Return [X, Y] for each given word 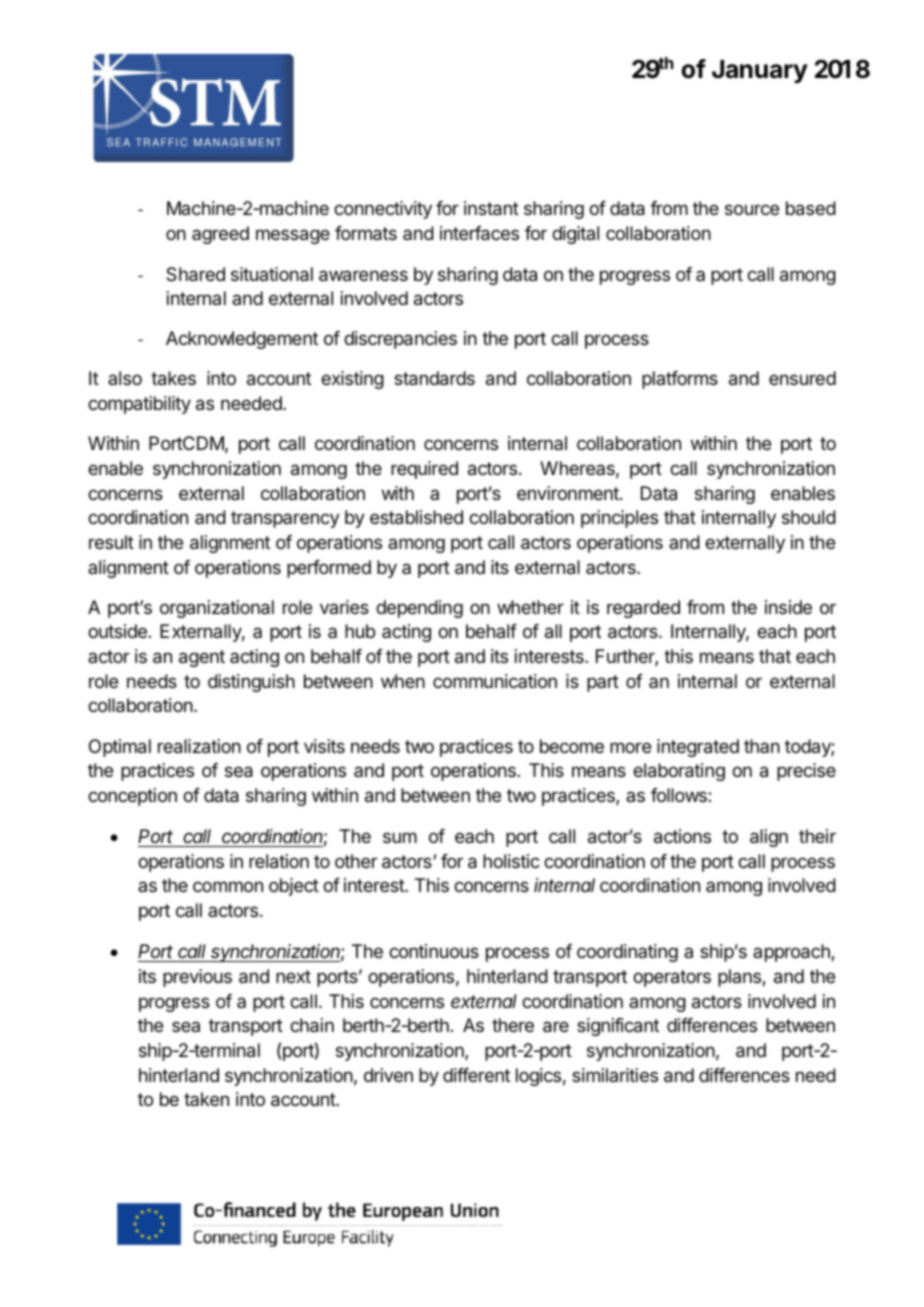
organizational [217, 609]
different [476, 1075]
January [760, 71]
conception [132, 797]
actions [682, 836]
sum [400, 837]
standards [434, 378]
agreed [220, 235]
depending [419, 609]
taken [206, 1099]
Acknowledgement [242, 340]
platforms [680, 380]
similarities [615, 1075]
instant [491, 208]
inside [788, 607]
